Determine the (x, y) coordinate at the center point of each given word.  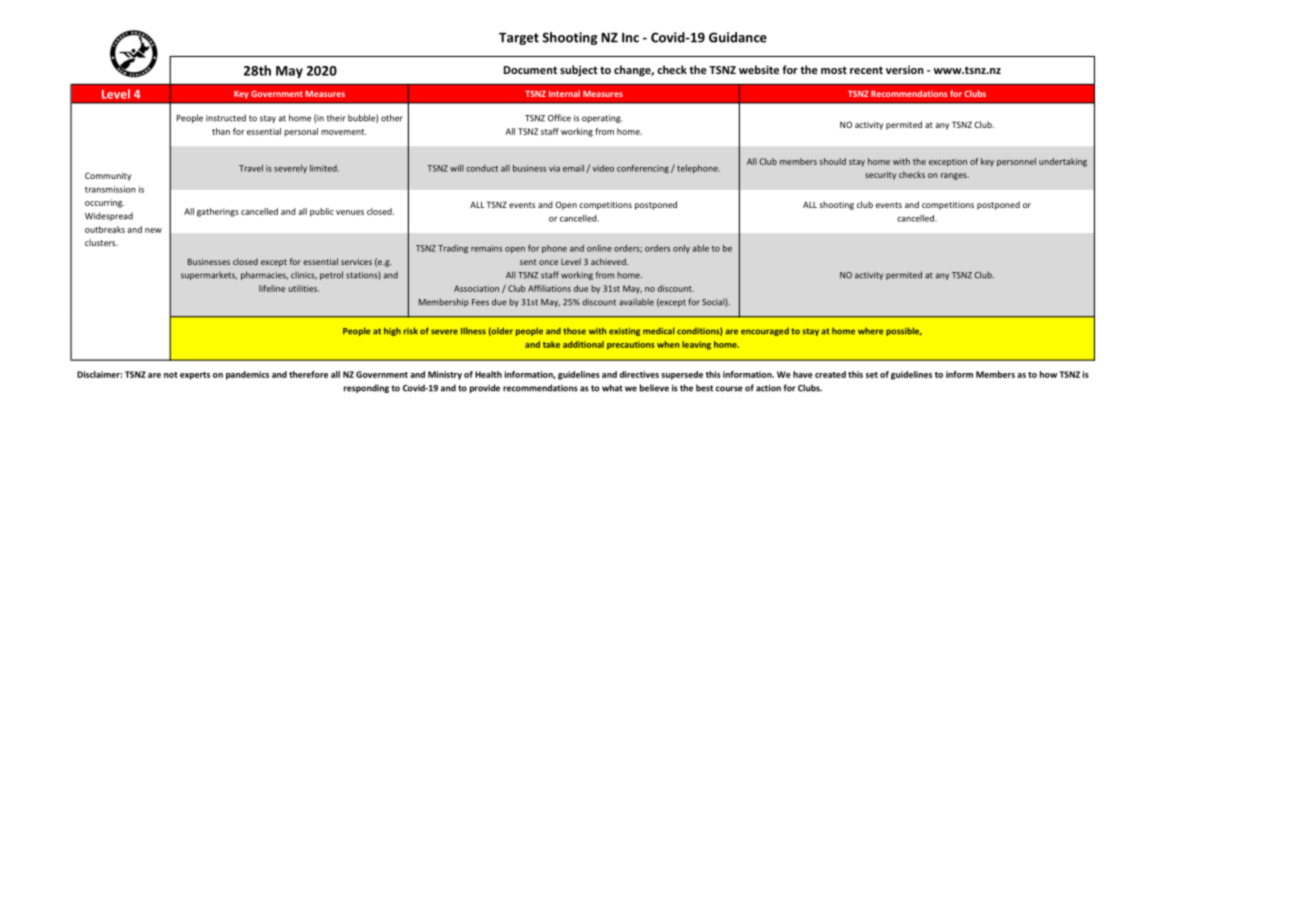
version (905, 70)
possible (904, 331)
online (599, 248)
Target (519, 39)
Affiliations (549, 288)
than (221, 131)
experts (195, 376)
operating (602, 119)
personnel (1016, 162)
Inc (630, 38)
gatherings (218, 212)
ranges (955, 176)
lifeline (272, 288)
